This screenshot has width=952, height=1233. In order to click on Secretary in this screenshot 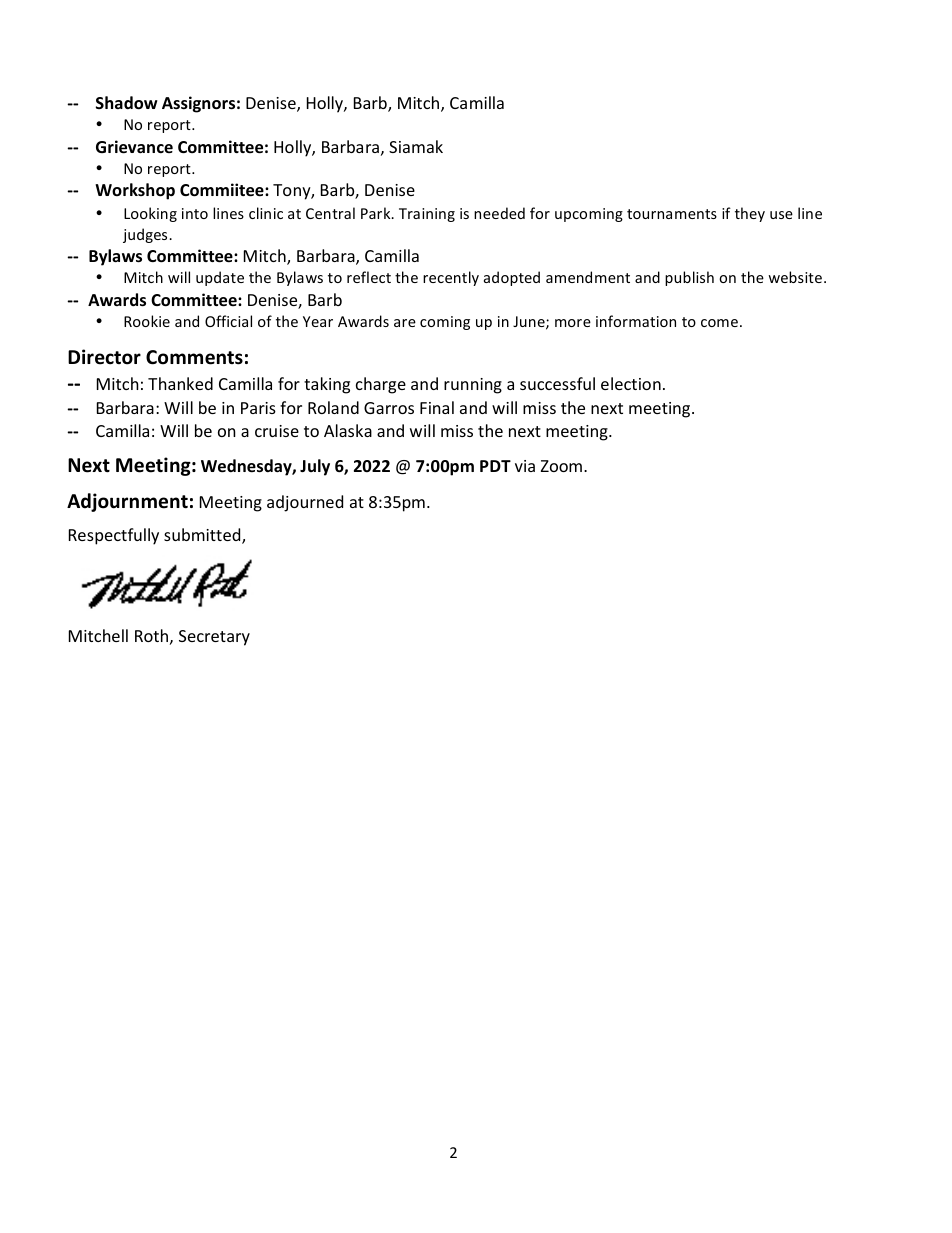, I will do `click(214, 638)`.
